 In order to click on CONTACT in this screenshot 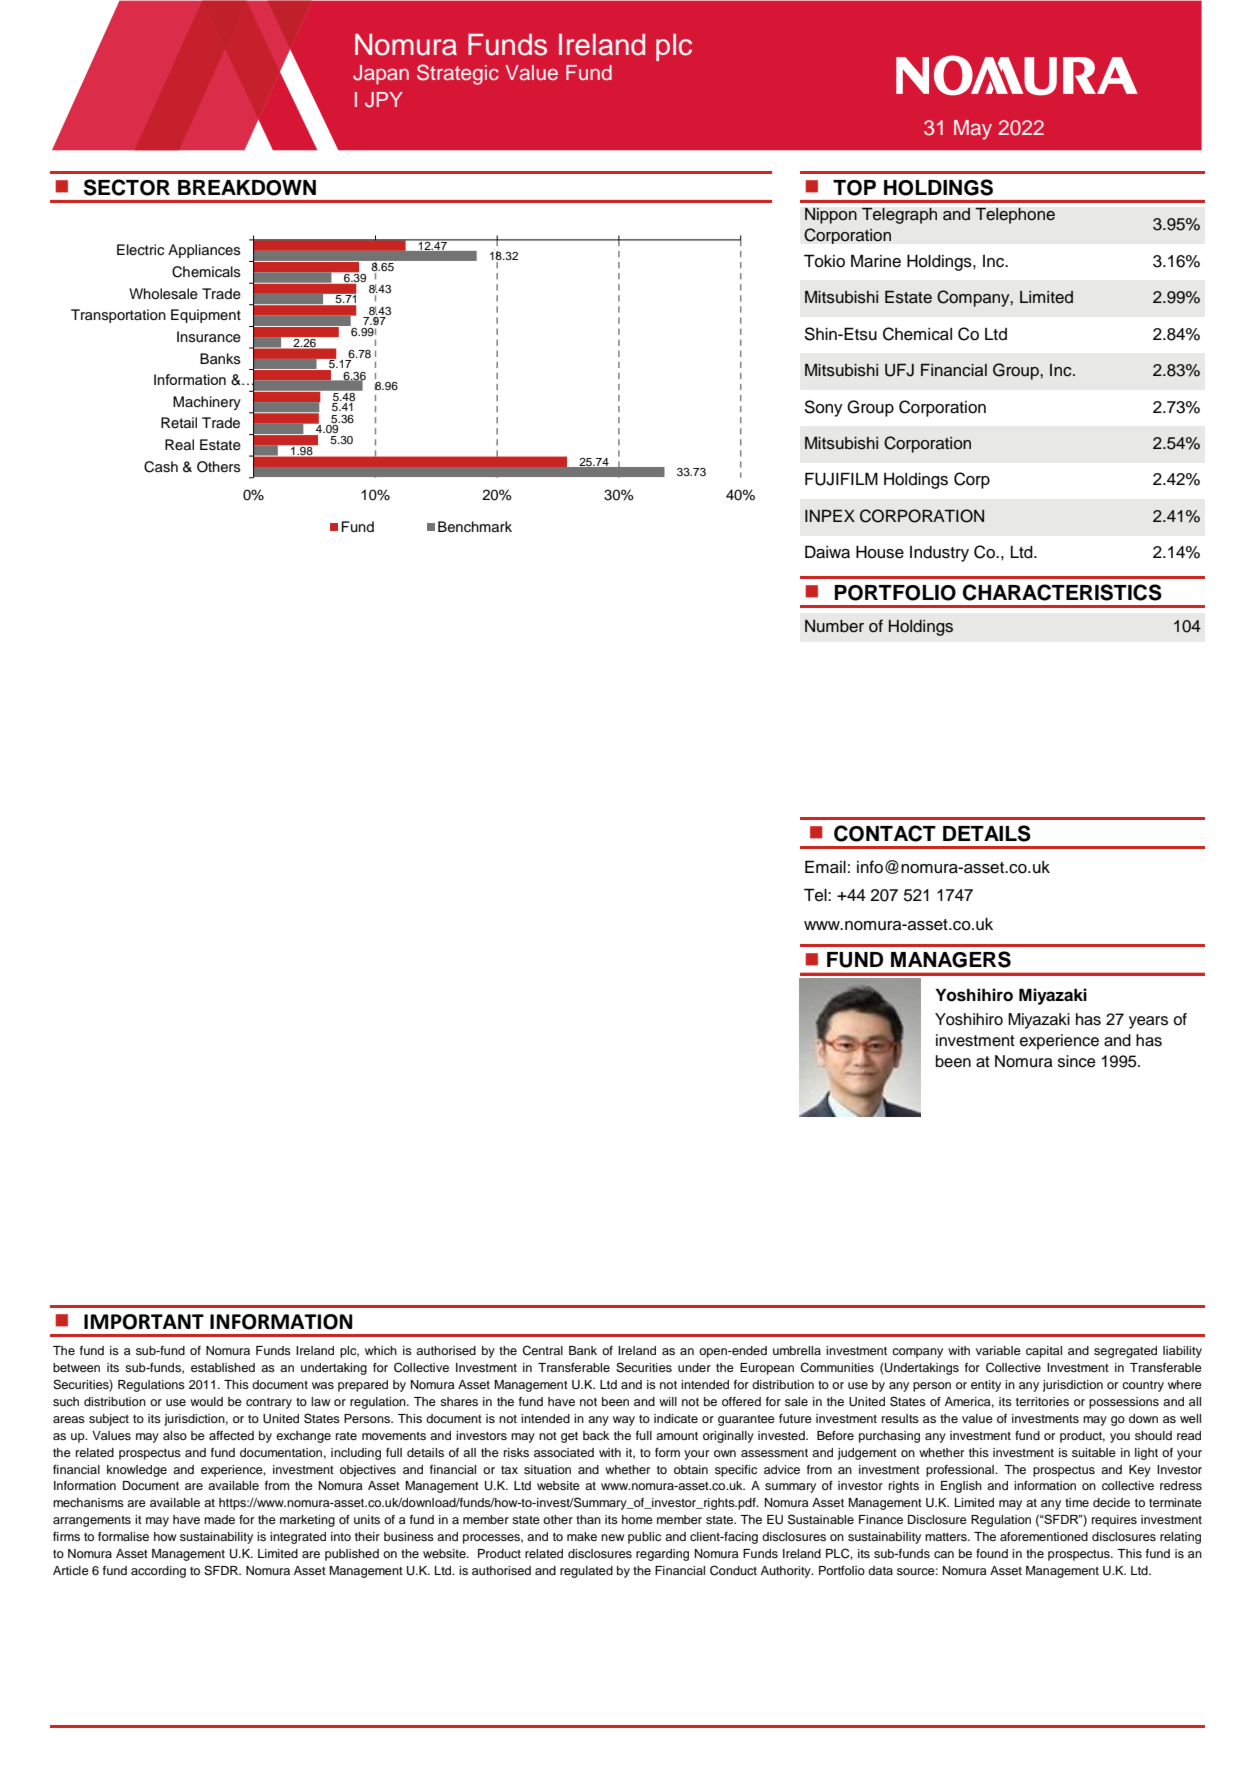, I will do `click(885, 833)`.
